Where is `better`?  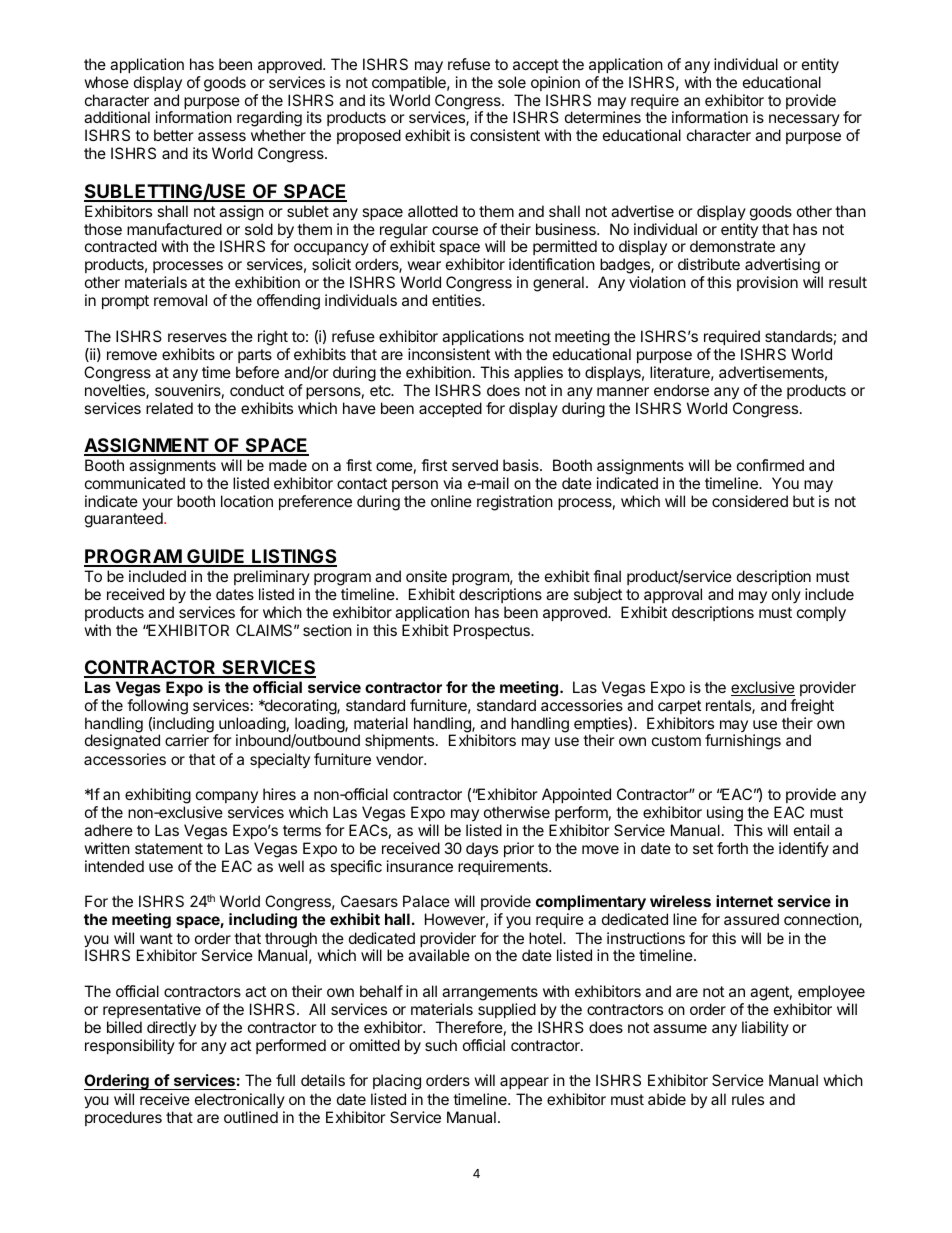 better is located at coordinates (174, 135).
